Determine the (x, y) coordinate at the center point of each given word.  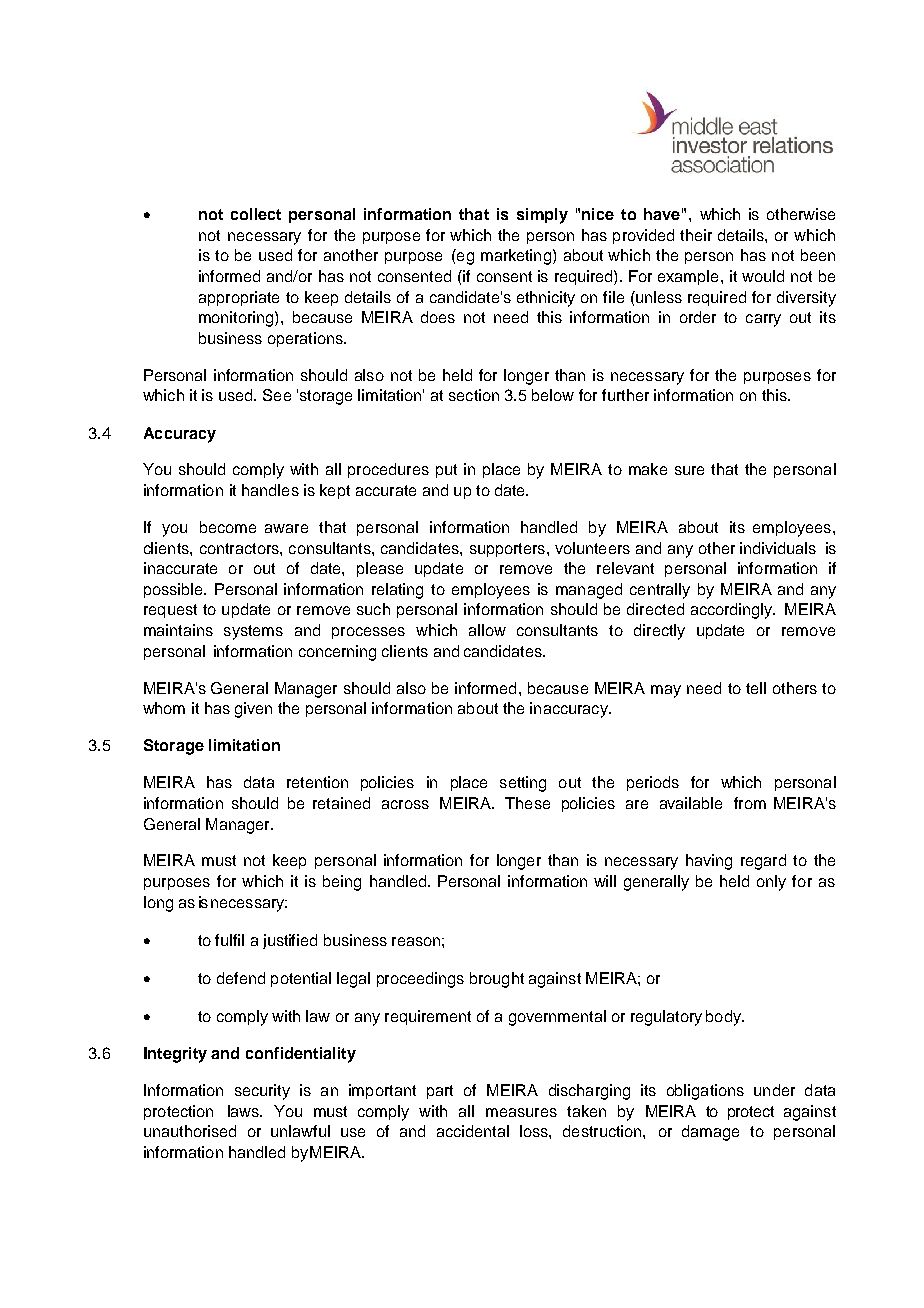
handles (270, 490)
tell (756, 688)
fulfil (229, 940)
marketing (516, 257)
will (605, 881)
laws (244, 1111)
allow (487, 630)
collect (256, 214)
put (446, 471)
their (696, 235)
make (648, 469)
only (771, 883)
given (253, 710)
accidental (473, 1131)
